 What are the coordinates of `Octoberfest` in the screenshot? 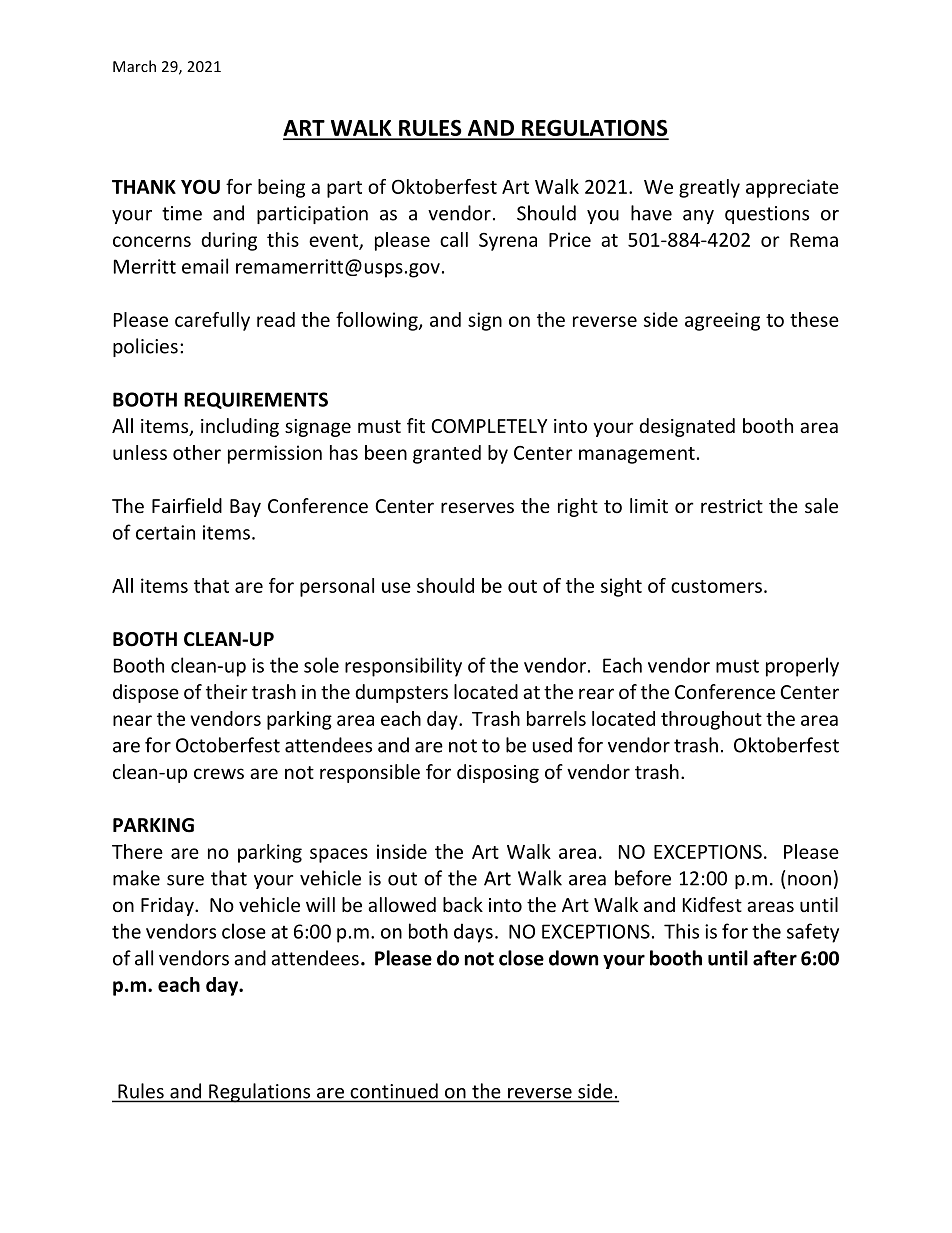 It's located at (228, 745).
